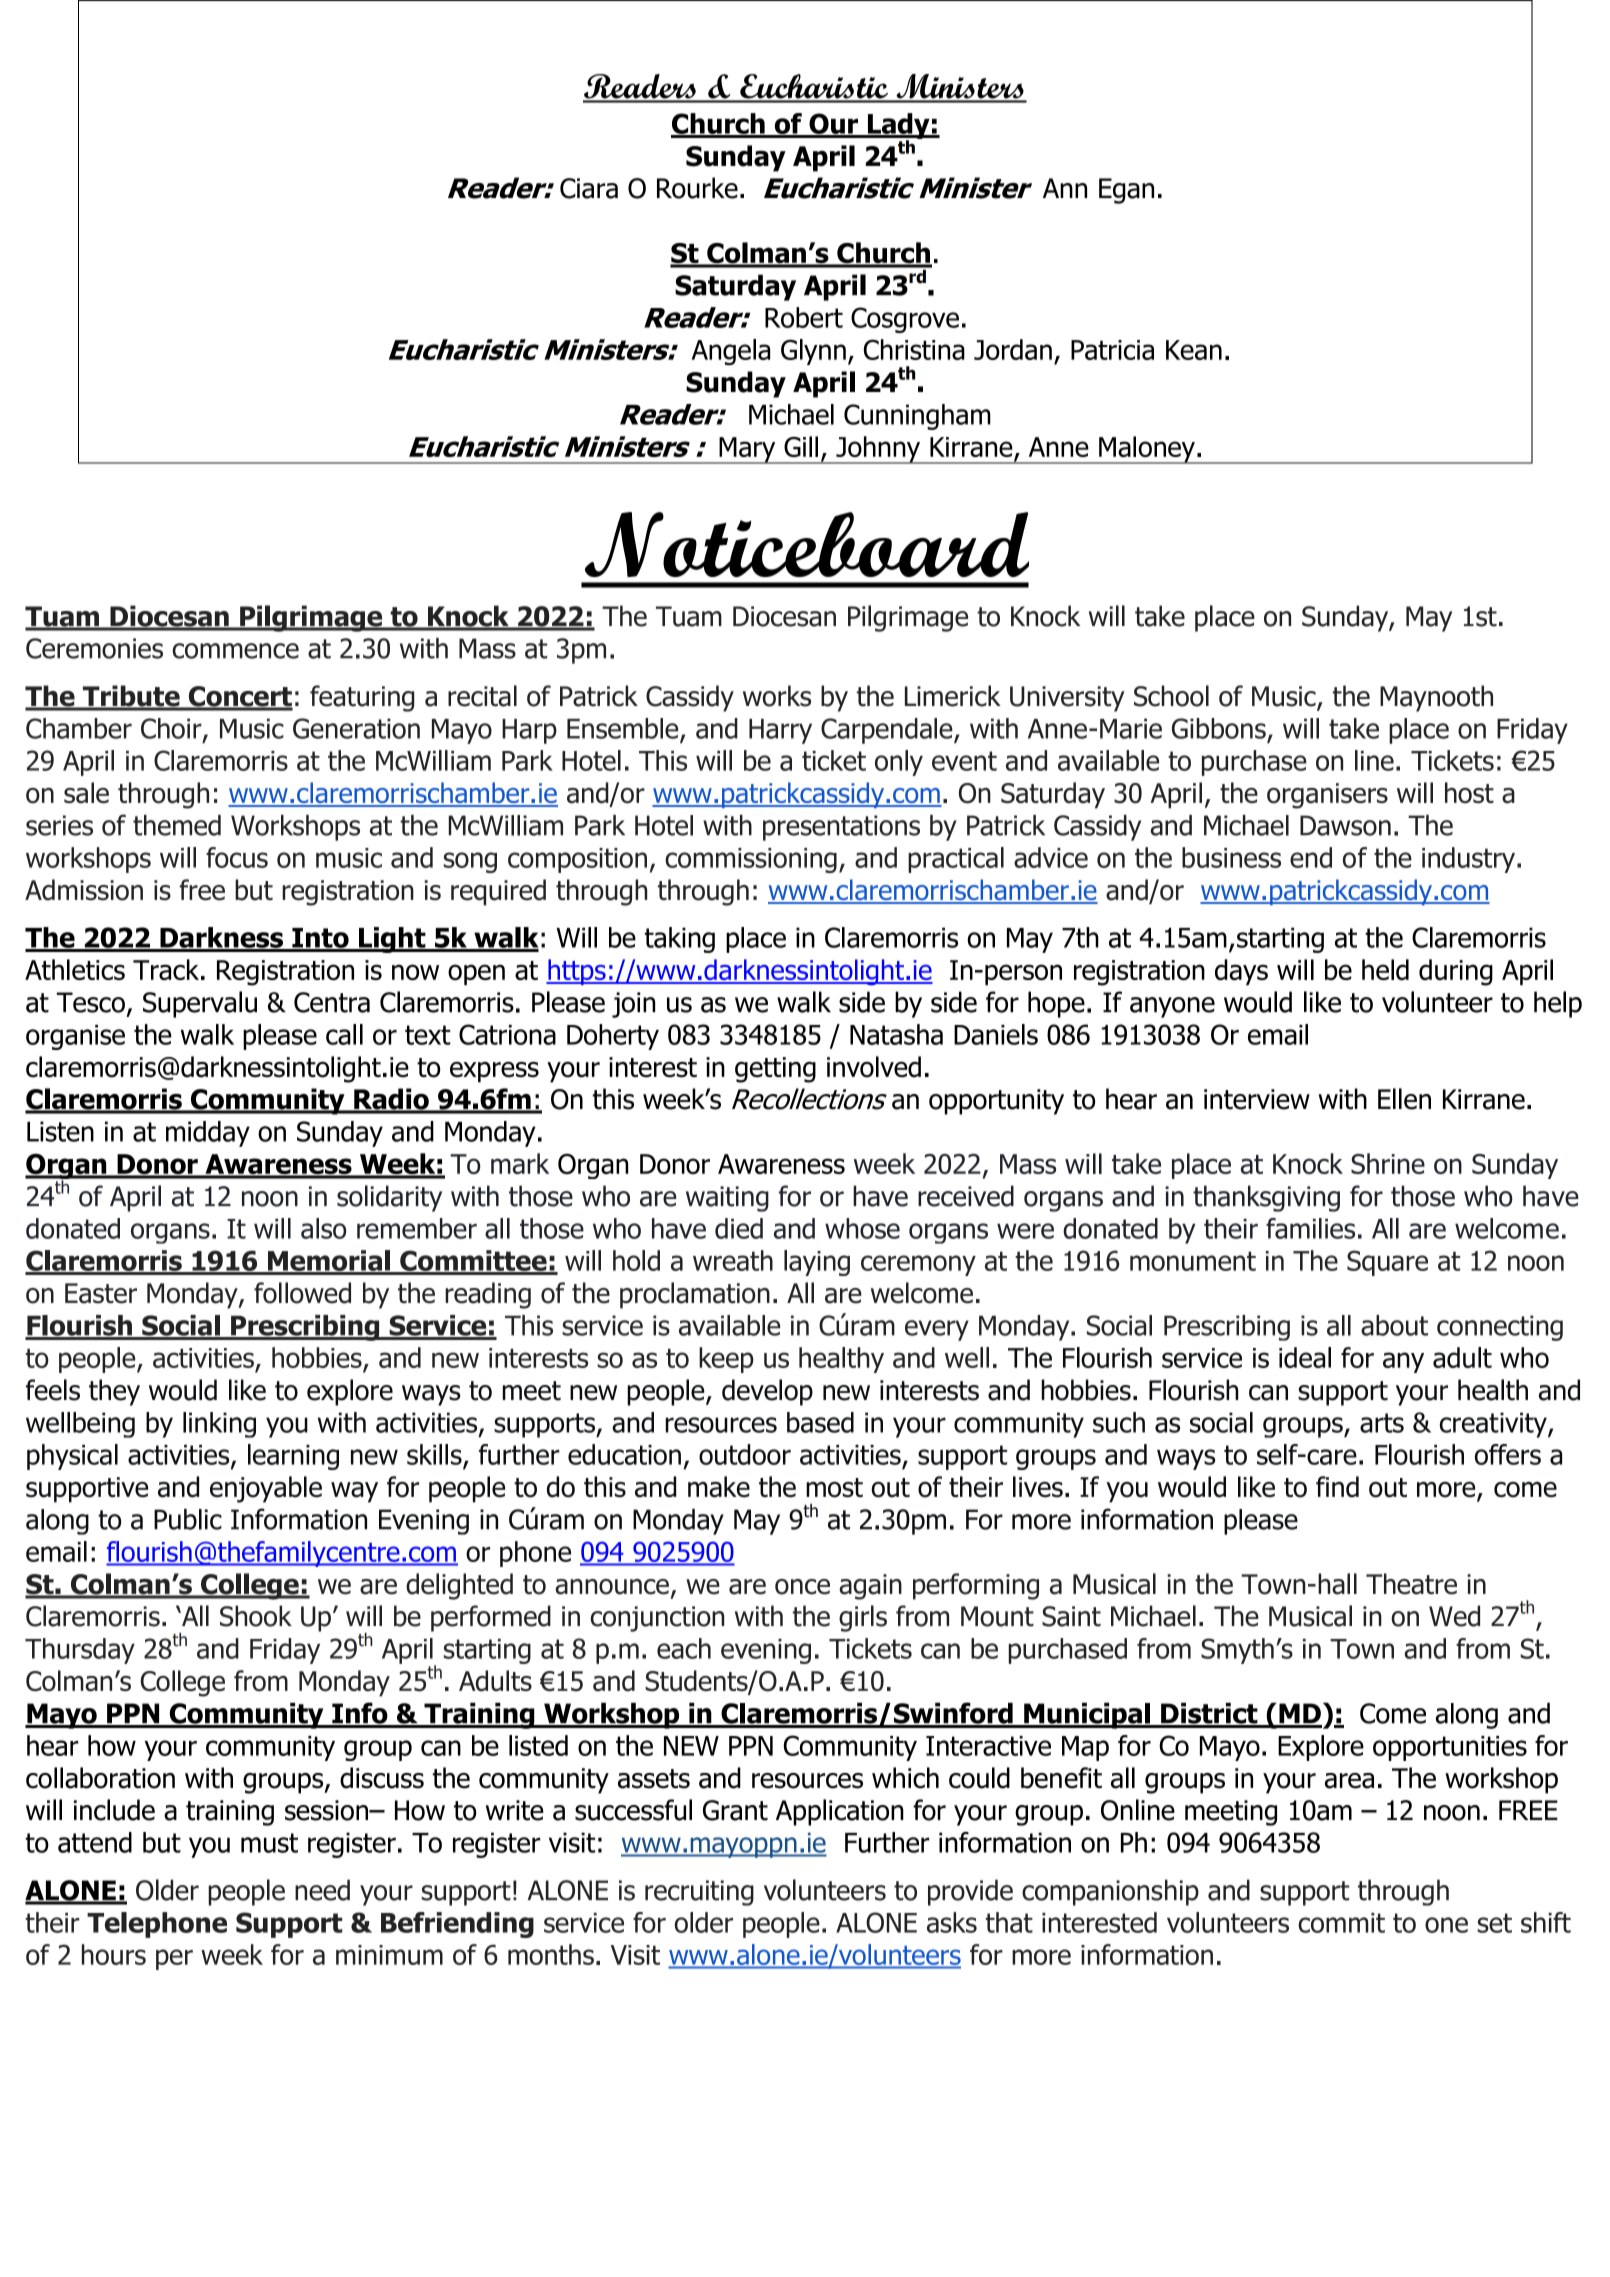  What do you see at coordinates (344, 1034) in the image?
I see `call` at bounding box center [344, 1034].
